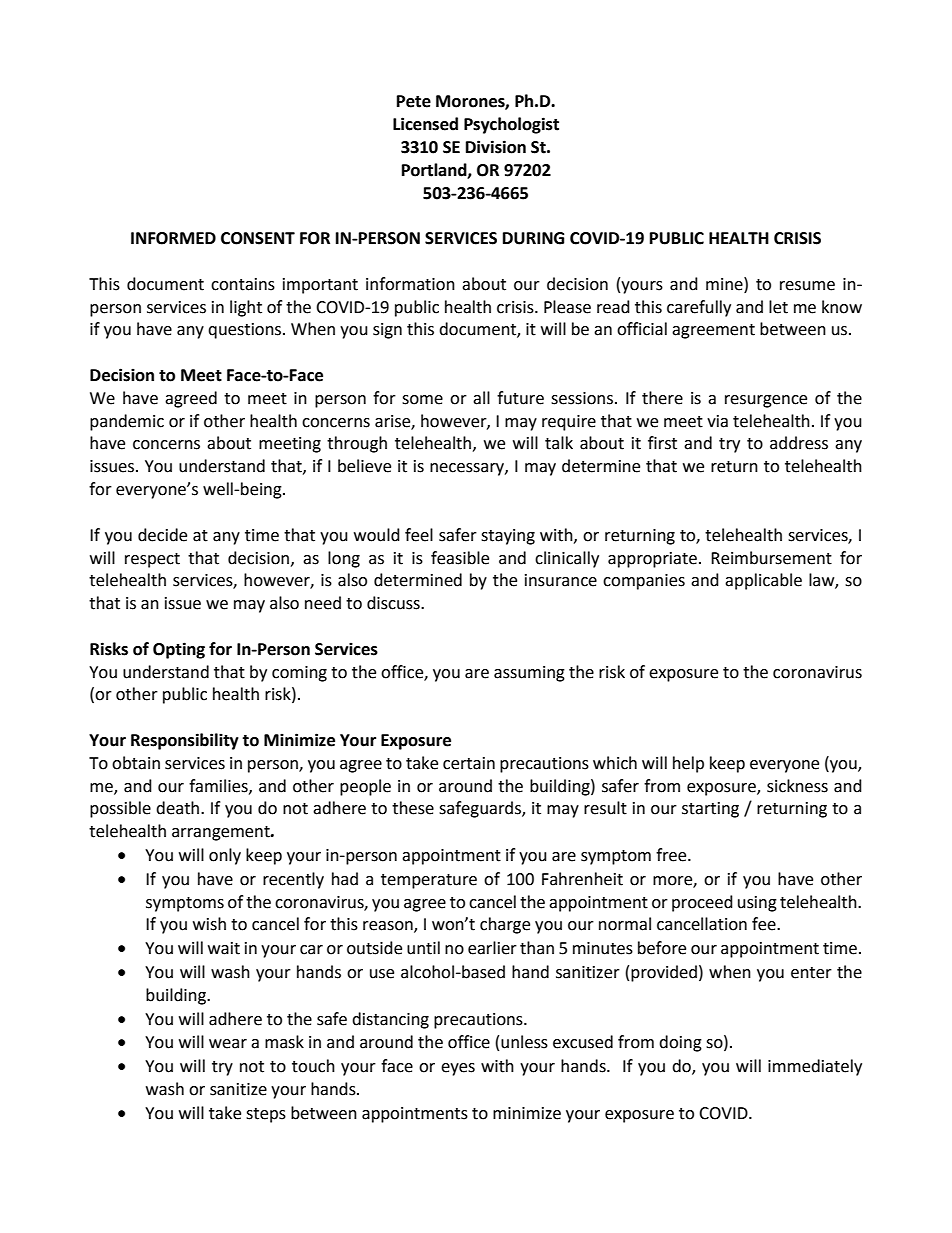 This image has width=952, height=1233. What do you see at coordinates (228, 1044) in the image?
I see `wear` at bounding box center [228, 1044].
